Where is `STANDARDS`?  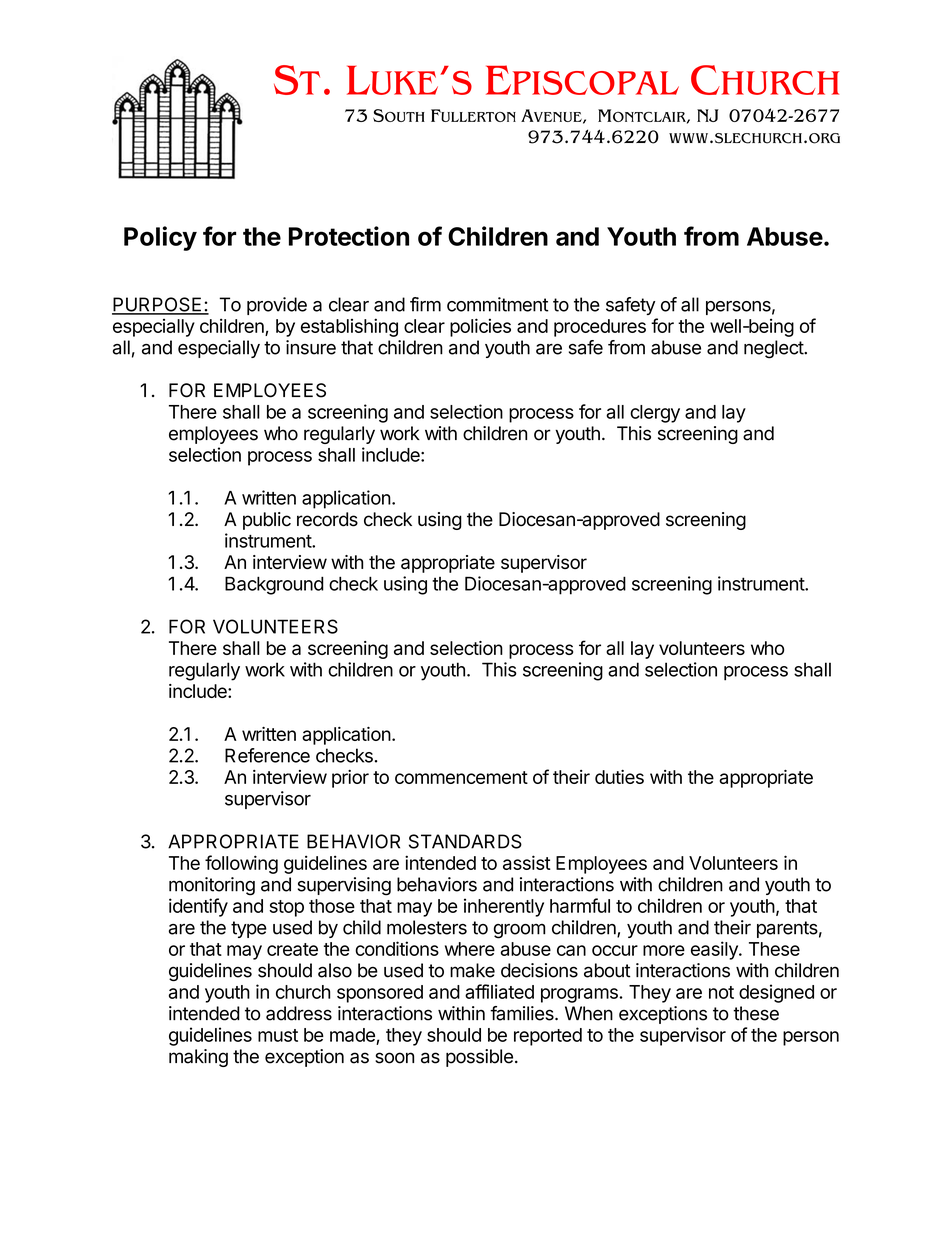
STANDARDS is located at coordinates (465, 841).
